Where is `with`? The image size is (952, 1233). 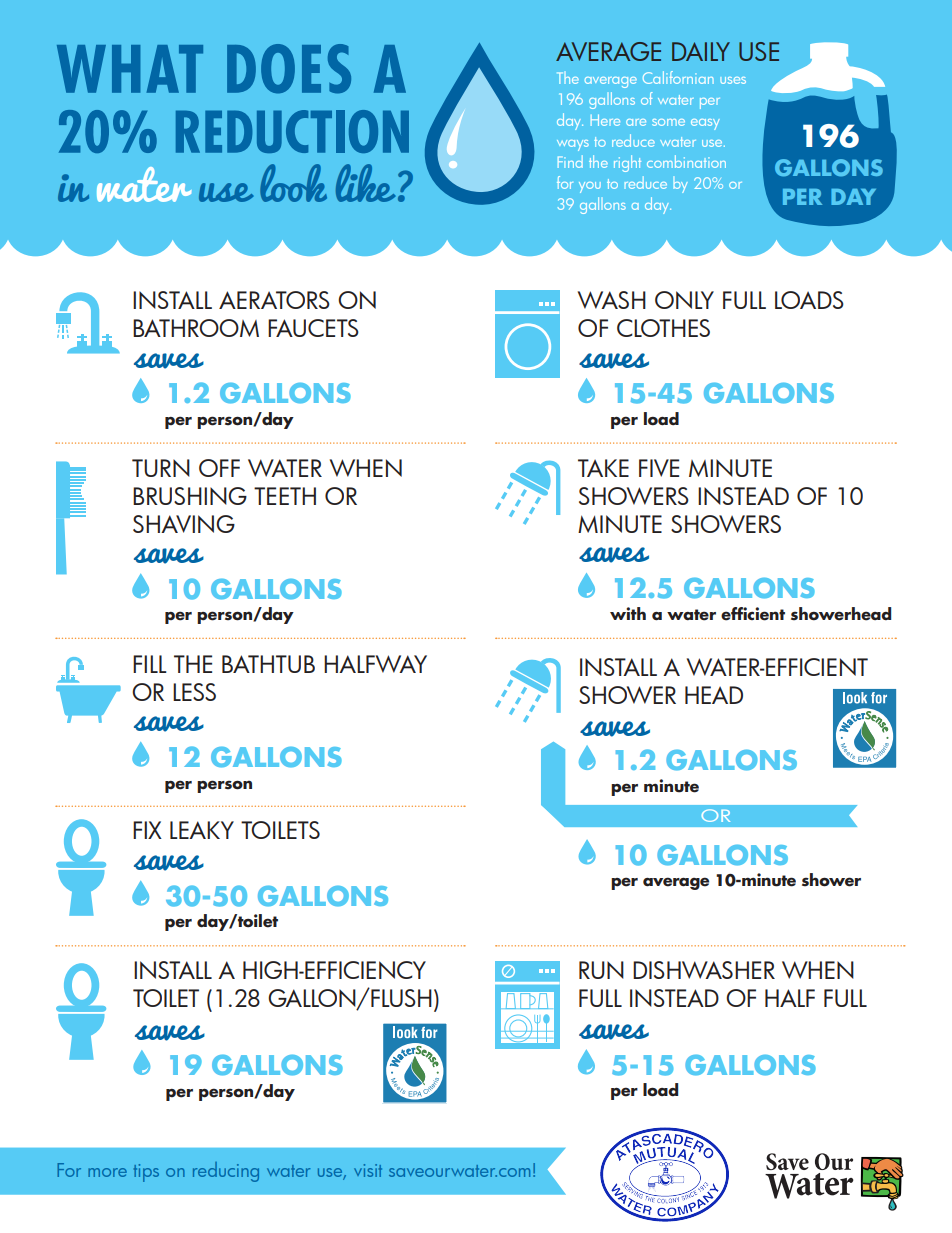
with is located at coordinates (628, 613).
